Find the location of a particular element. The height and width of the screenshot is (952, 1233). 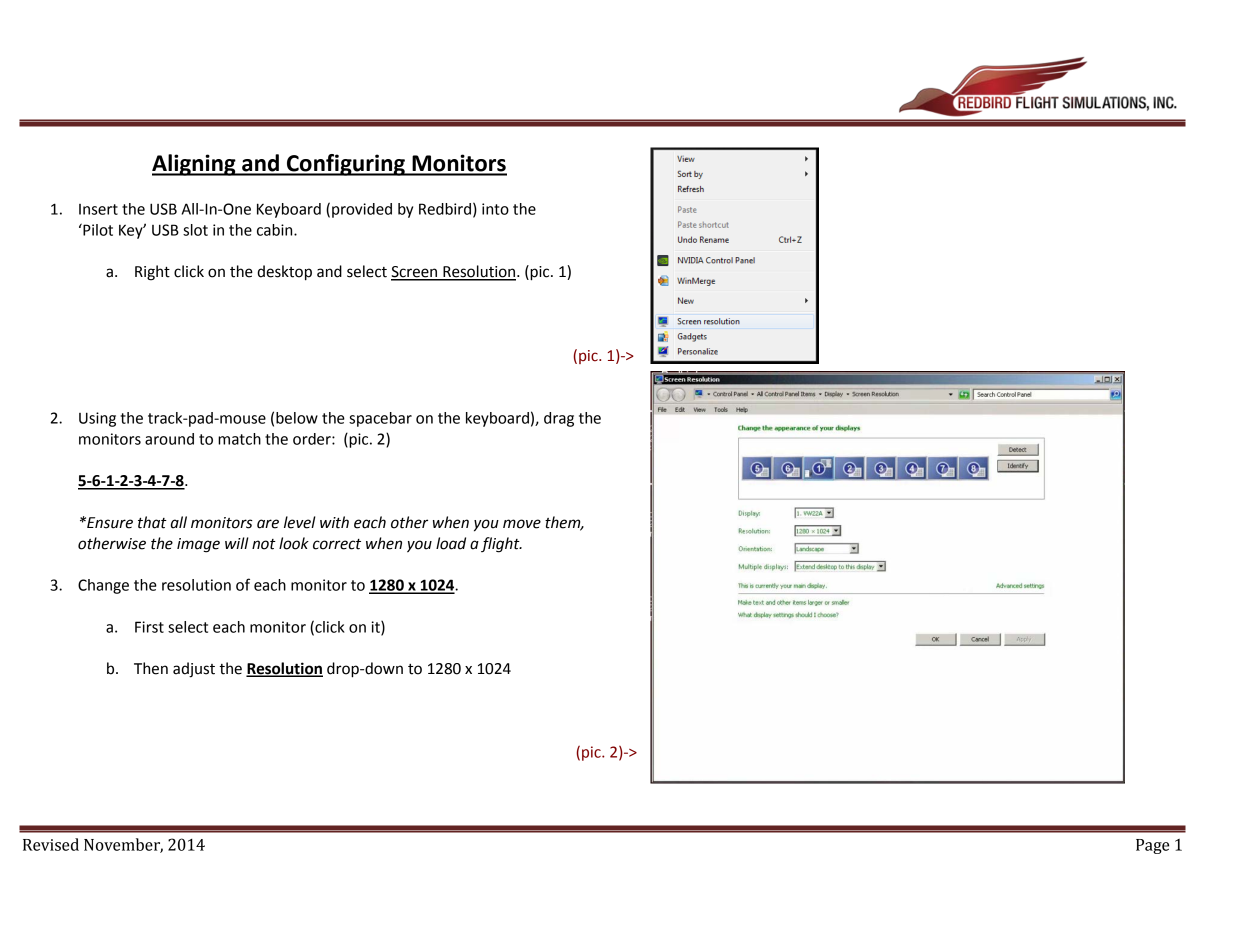

around is located at coordinates (169, 439).
